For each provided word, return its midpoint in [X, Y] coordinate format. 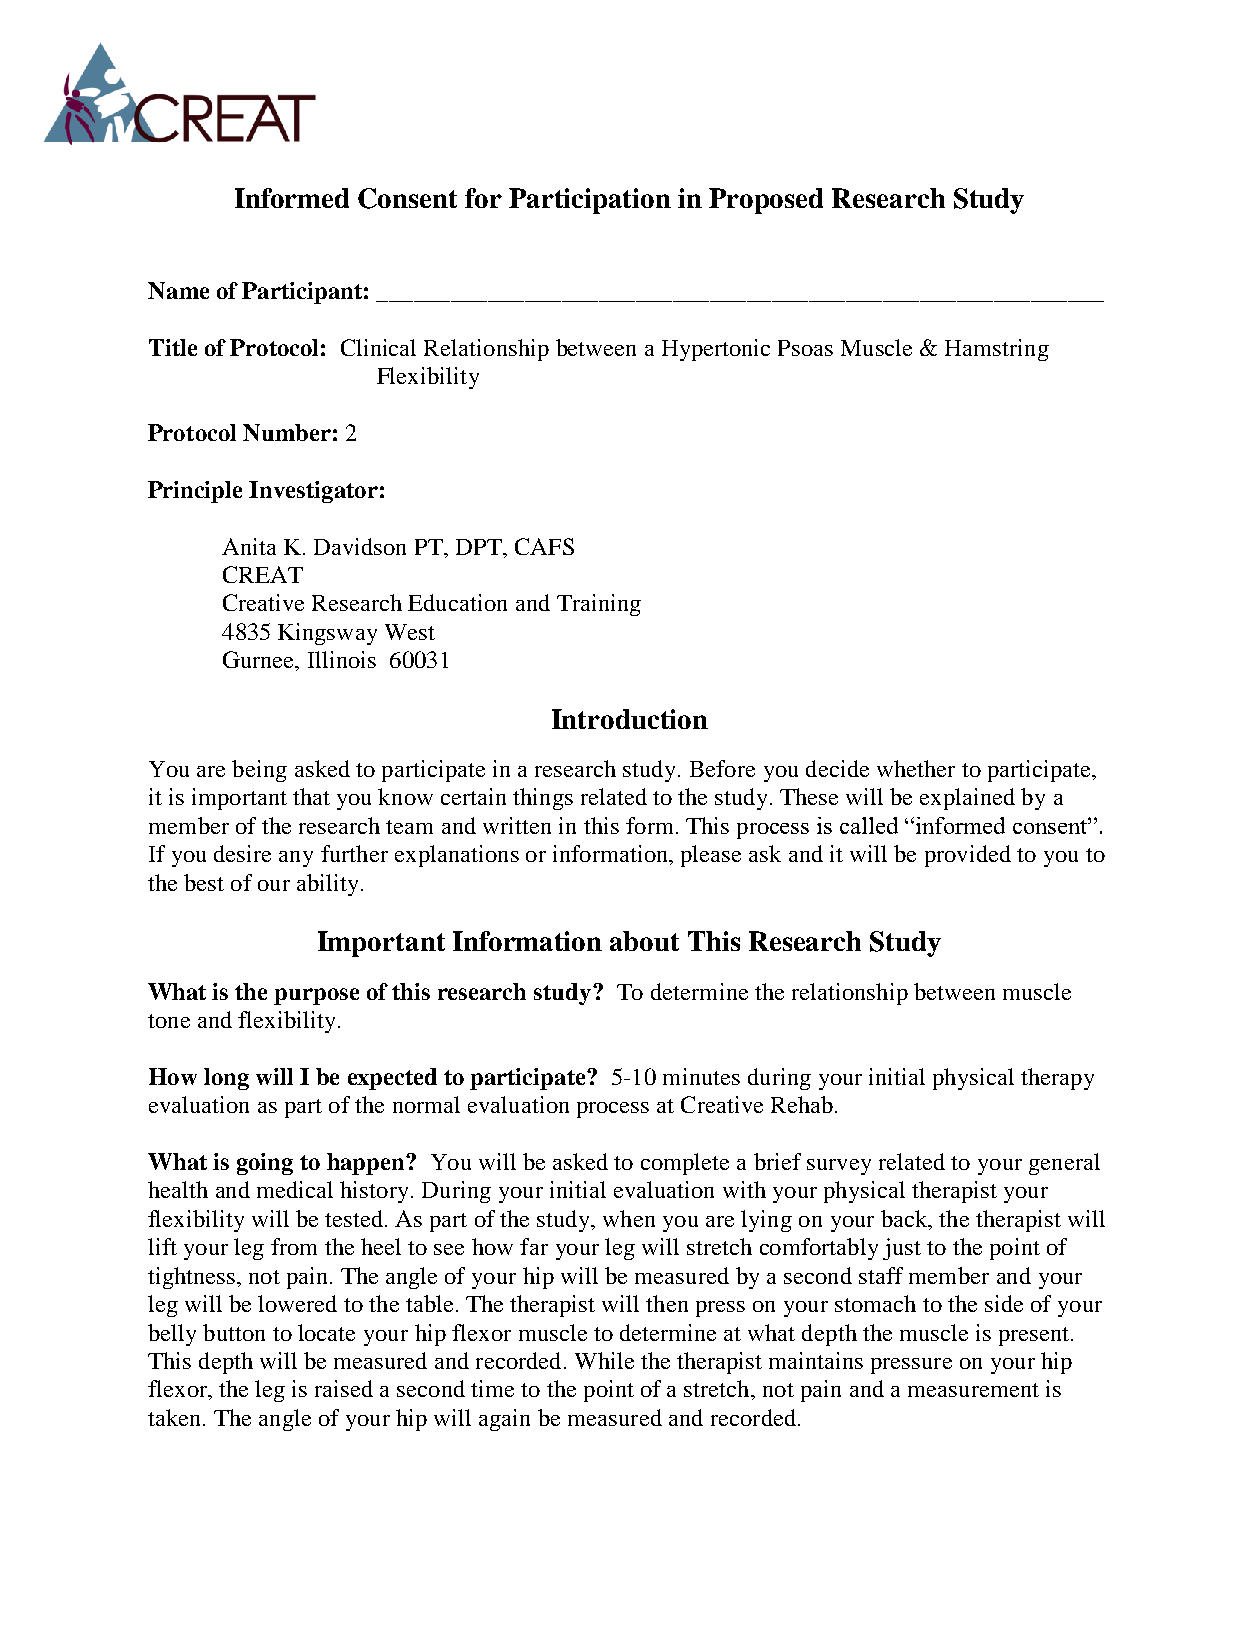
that [311, 796]
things [543, 799]
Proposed [766, 201]
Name [178, 290]
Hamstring [997, 350]
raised [344, 1388]
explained [967, 799]
